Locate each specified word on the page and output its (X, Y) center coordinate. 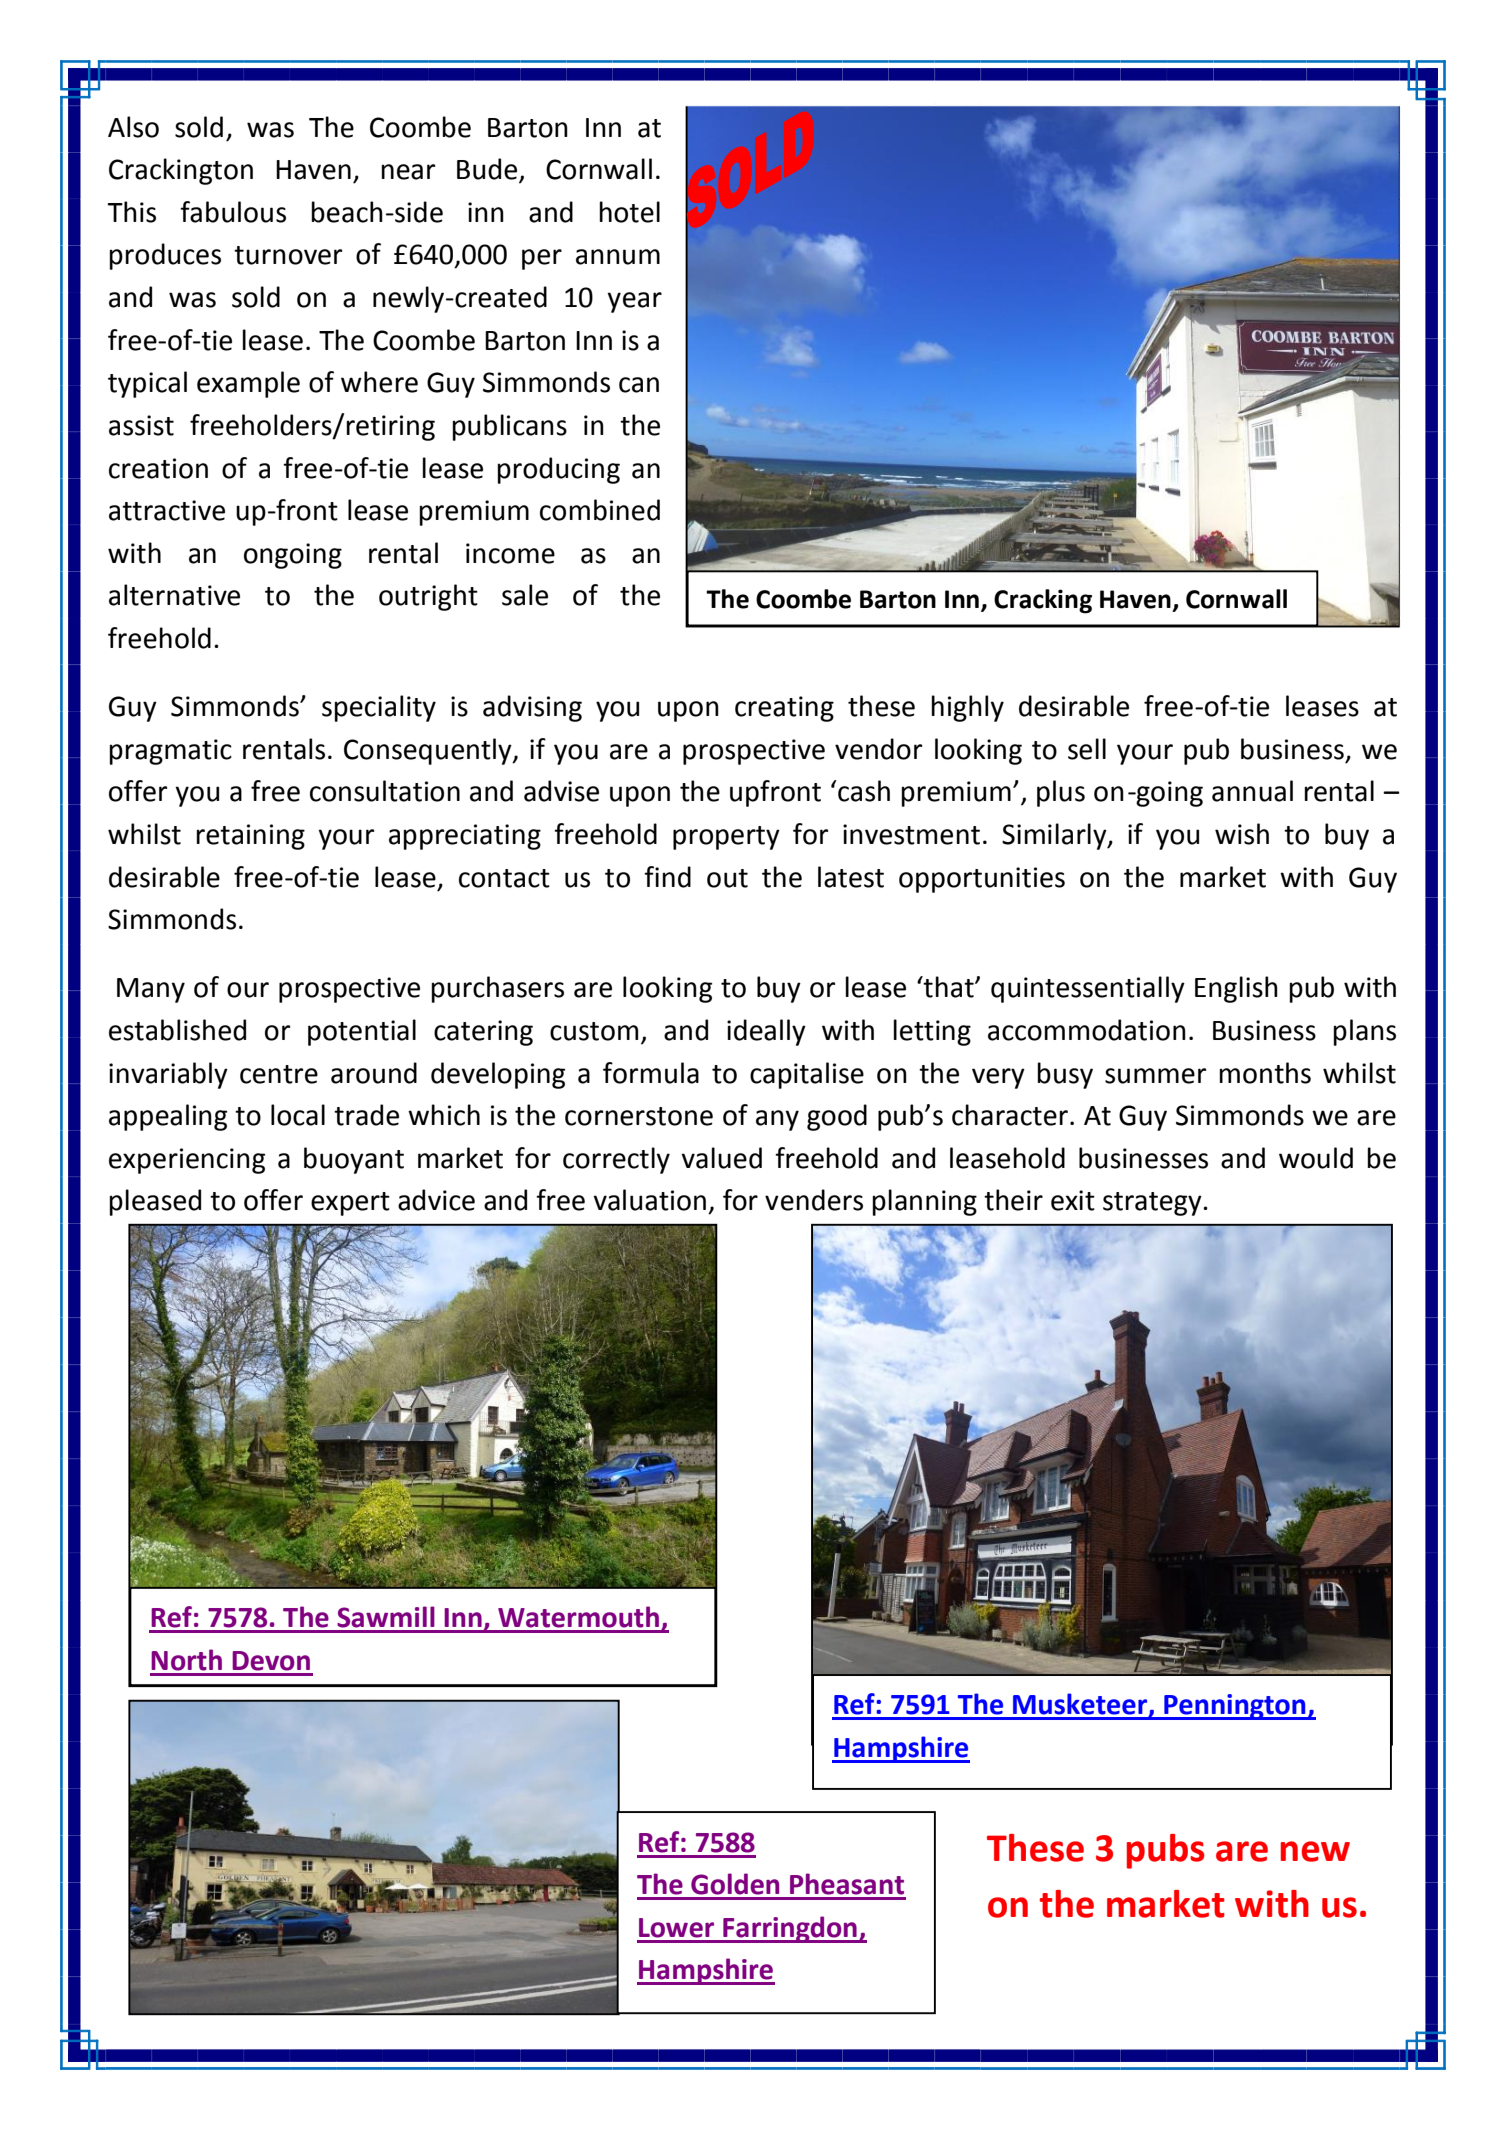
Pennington (1235, 1707)
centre (279, 1074)
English (1236, 989)
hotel (629, 212)
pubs (1166, 1851)
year (634, 302)
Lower (676, 1928)
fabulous (233, 212)
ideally (766, 1032)
